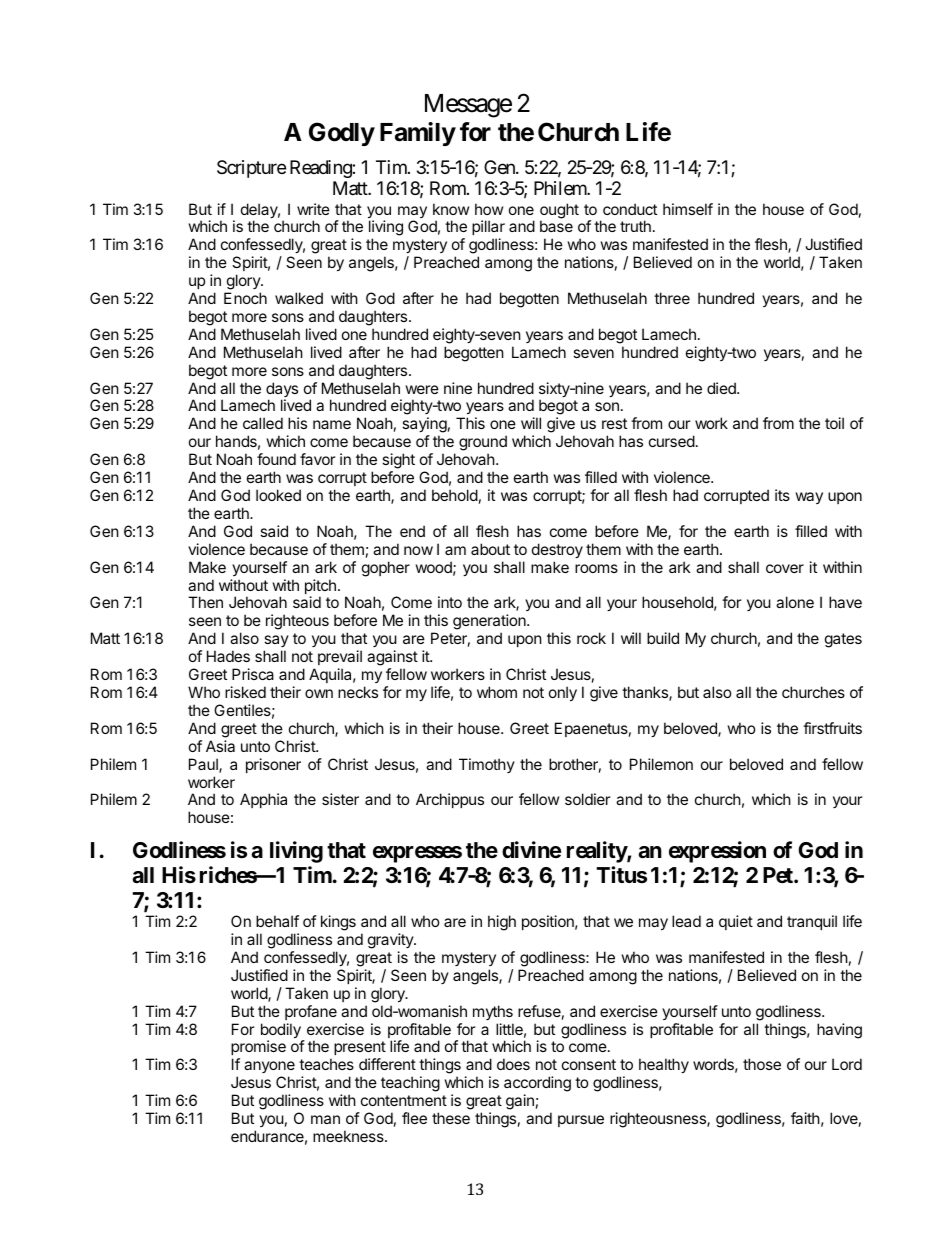 The image size is (952, 1233). I want to click on how, so click(489, 209).
